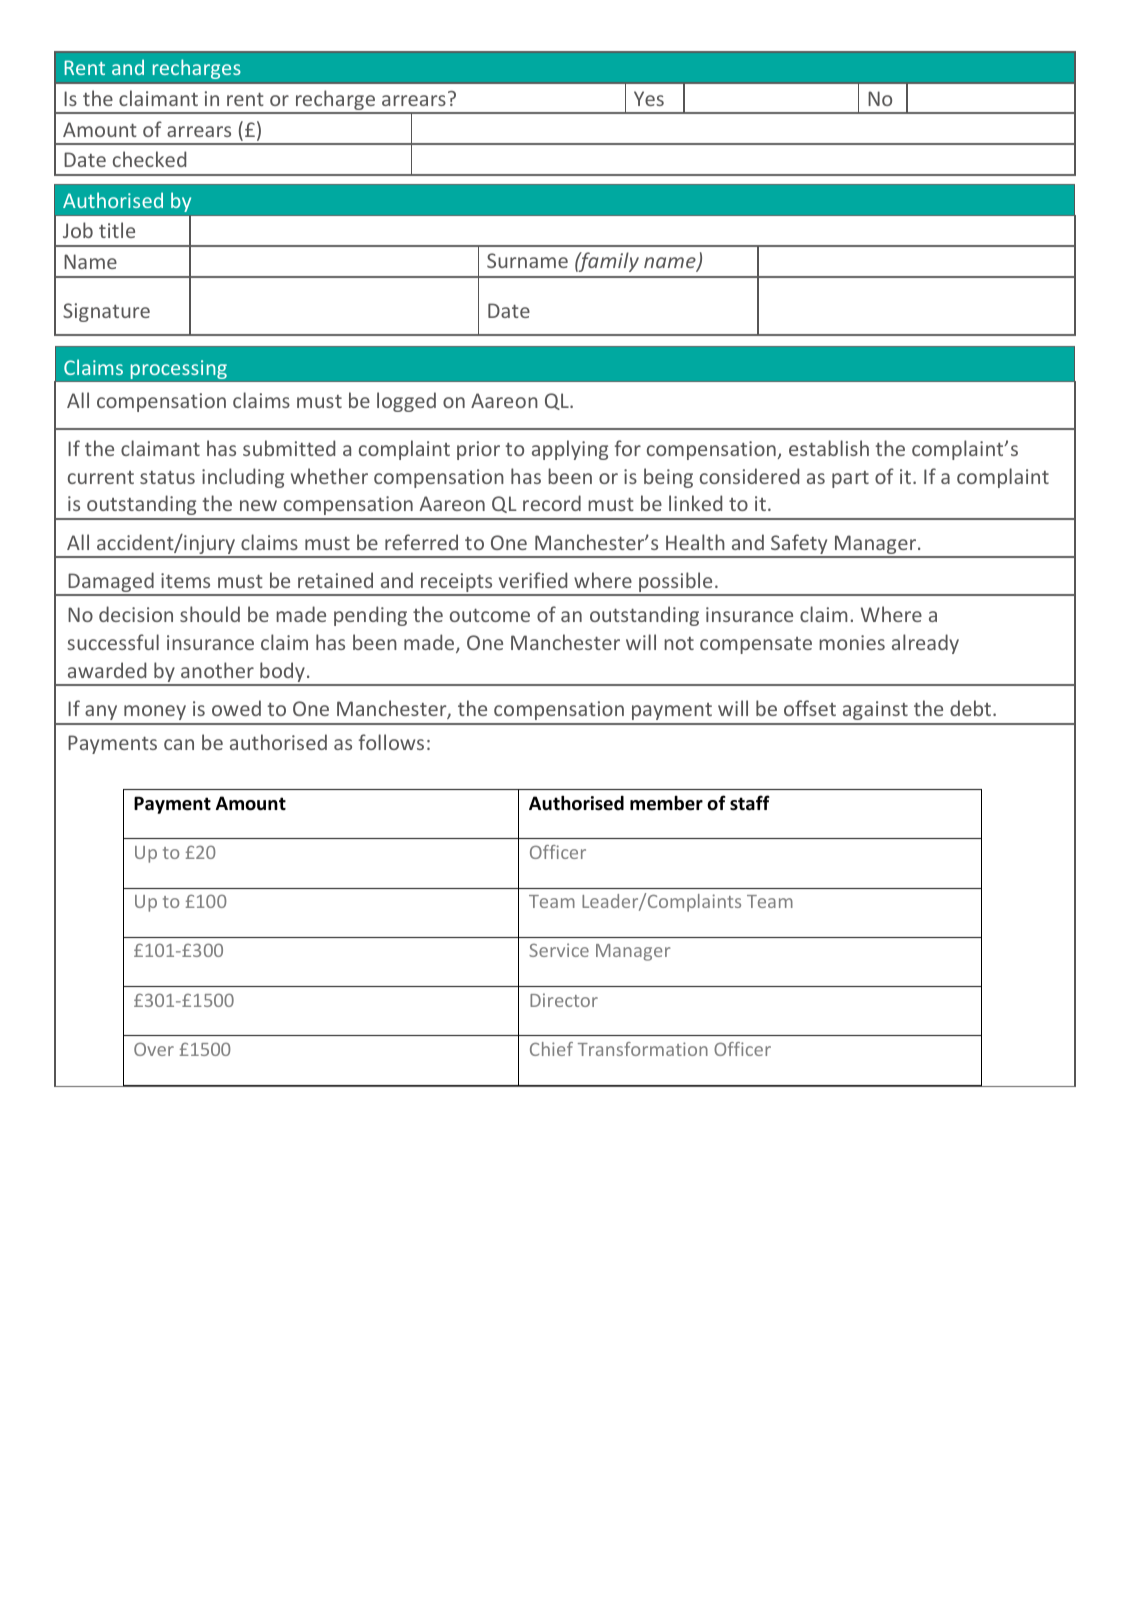 Image resolution: width=1129 pixels, height=1597 pixels. Describe the element at coordinates (154, 1049) in the screenshot. I see `Over` at that location.
